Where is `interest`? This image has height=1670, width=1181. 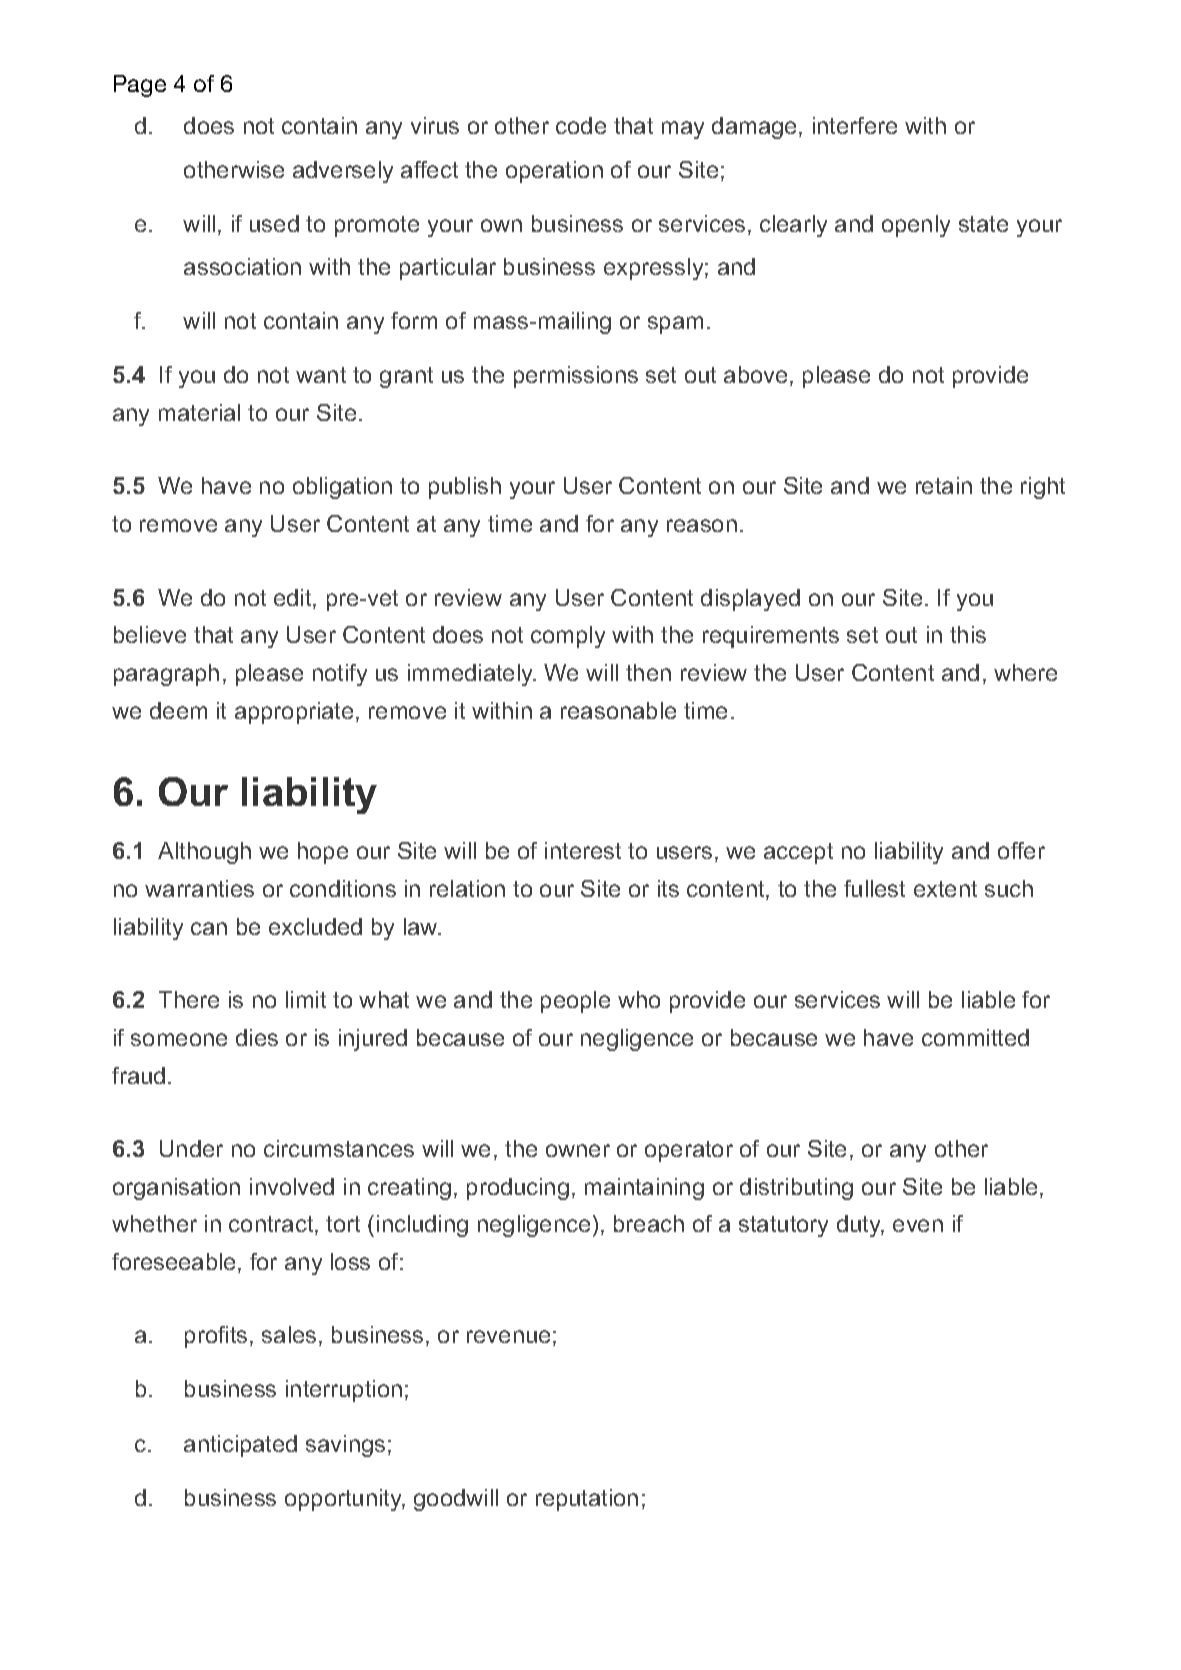 interest is located at coordinates (583, 850).
